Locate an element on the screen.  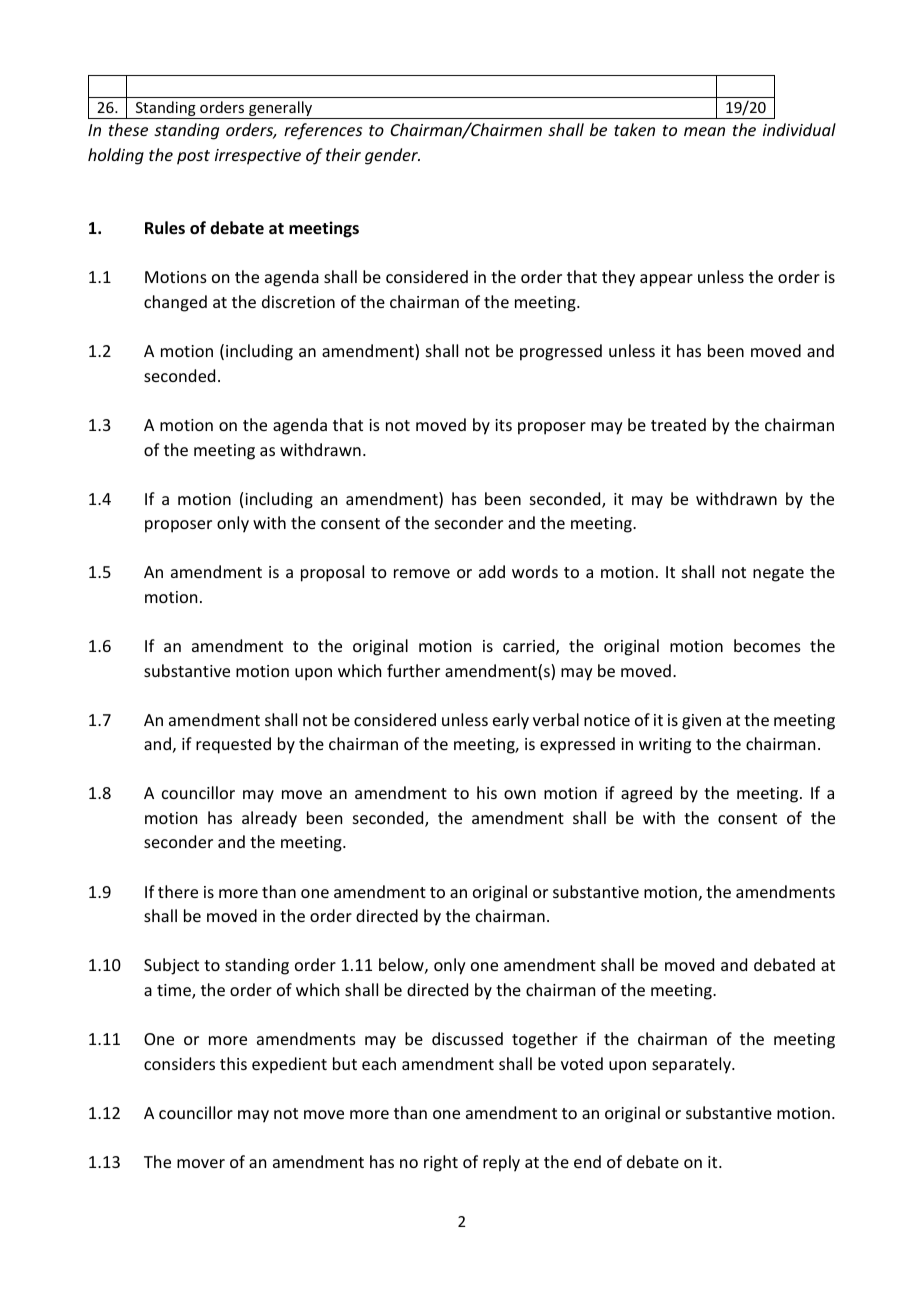
its is located at coordinates (503, 425).
